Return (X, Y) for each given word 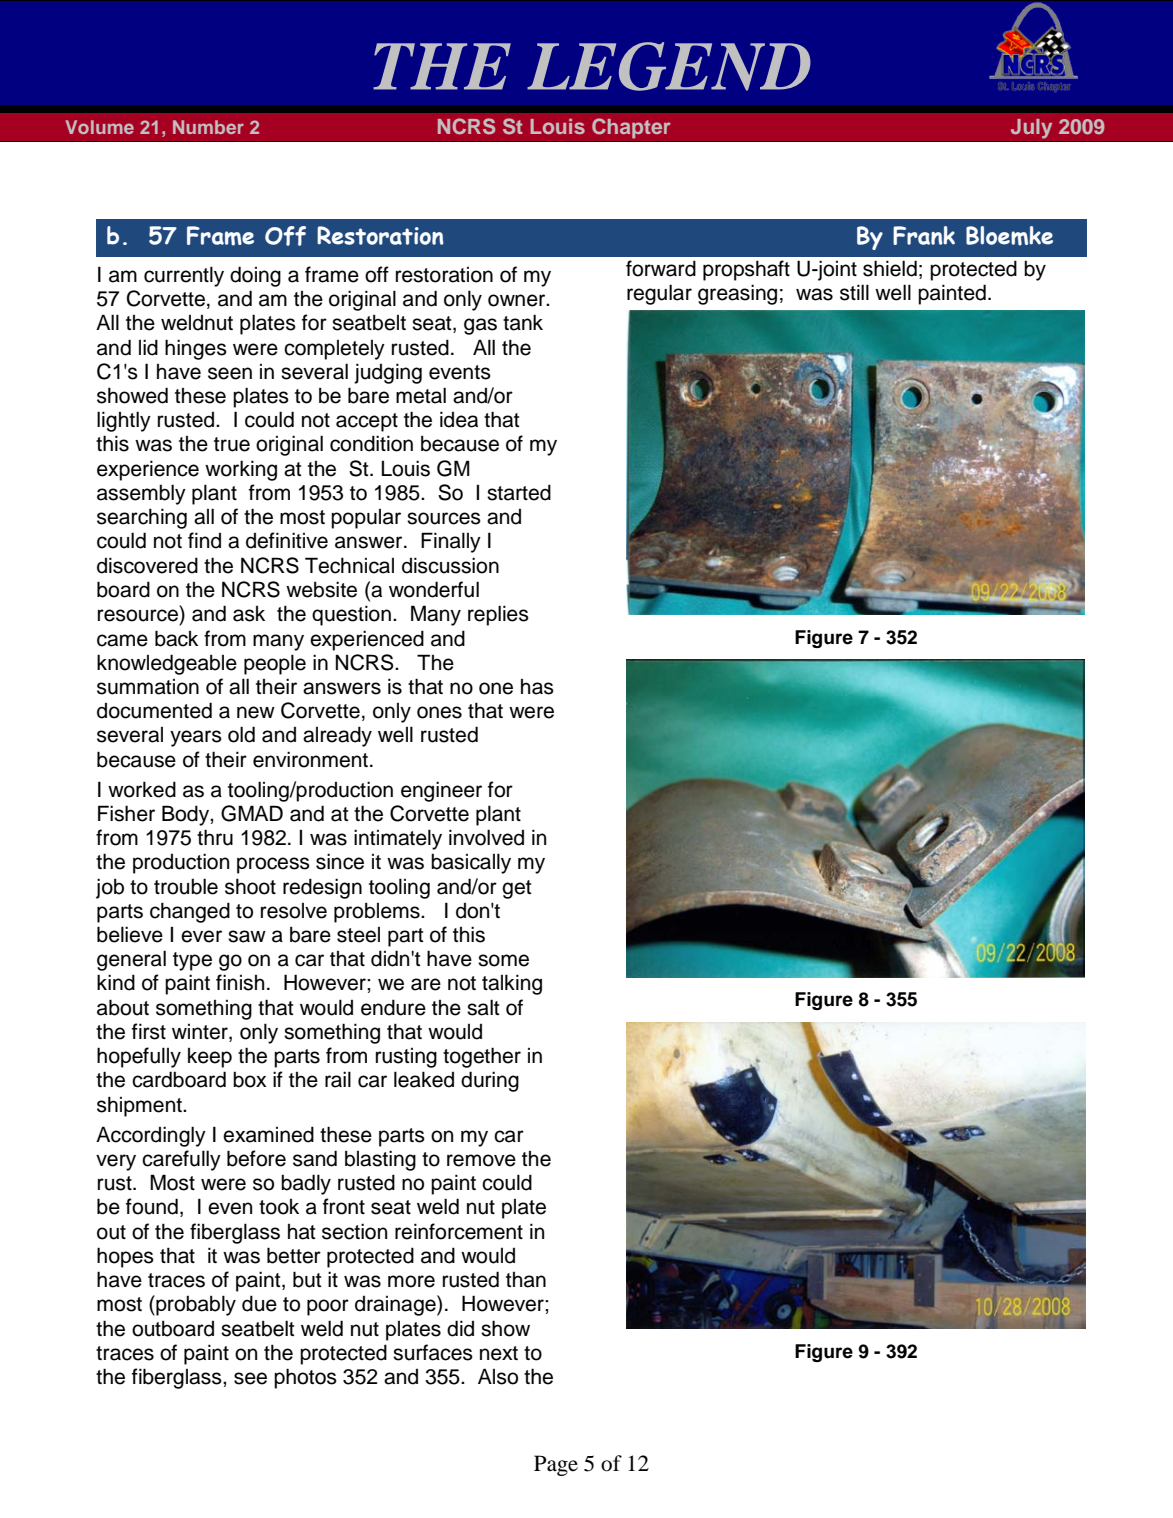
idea (459, 419)
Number (208, 127)
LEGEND (669, 66)
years (196, 738)
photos (305, 1378)
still (854, 292)
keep (210, 1058)
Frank (924, 235)
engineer (441, 791)
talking (512, 984)
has (537, 687)
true (232, 444)
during (490, 1081)
